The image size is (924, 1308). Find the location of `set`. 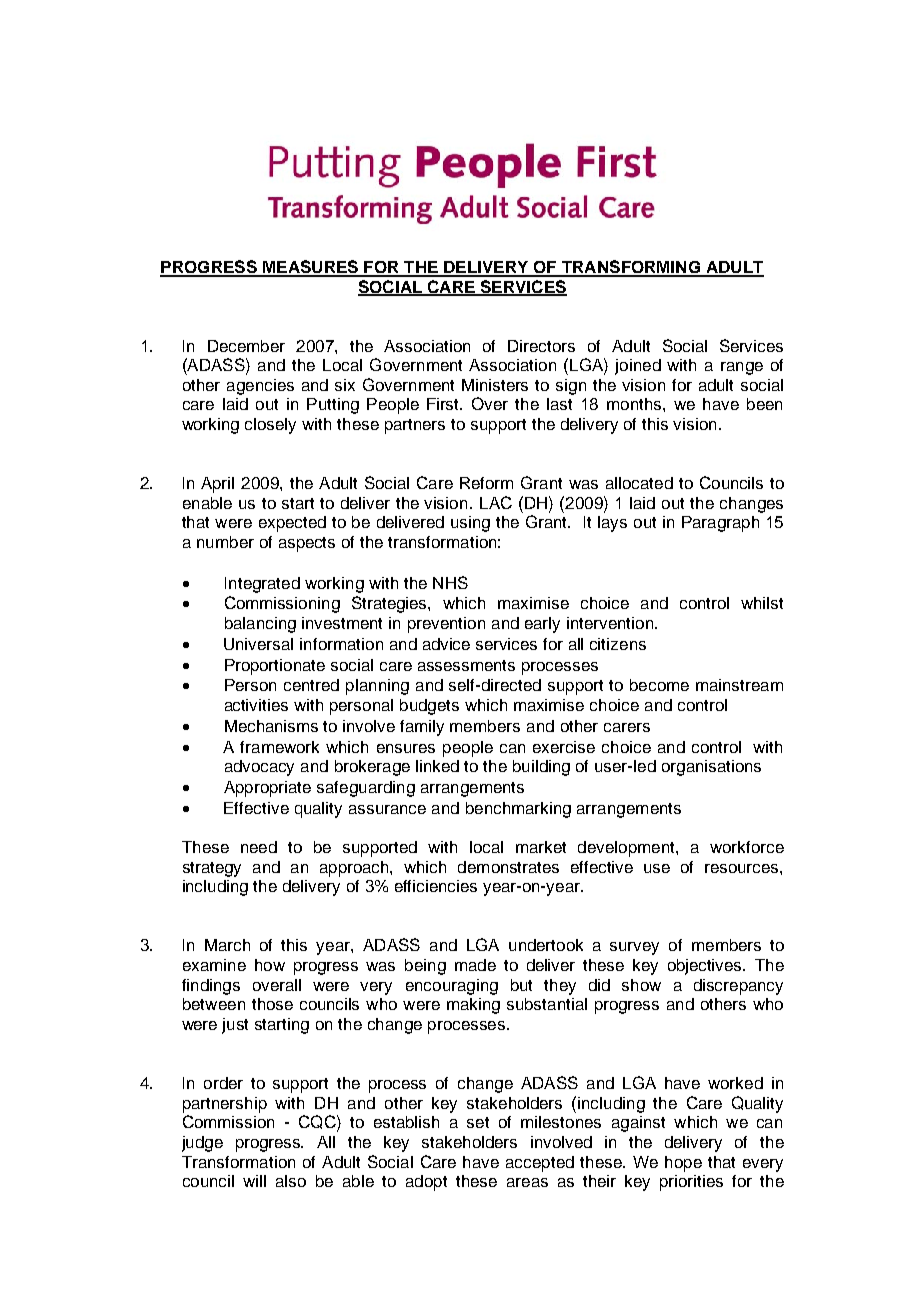

set is located at coordinates (478, 1122).
